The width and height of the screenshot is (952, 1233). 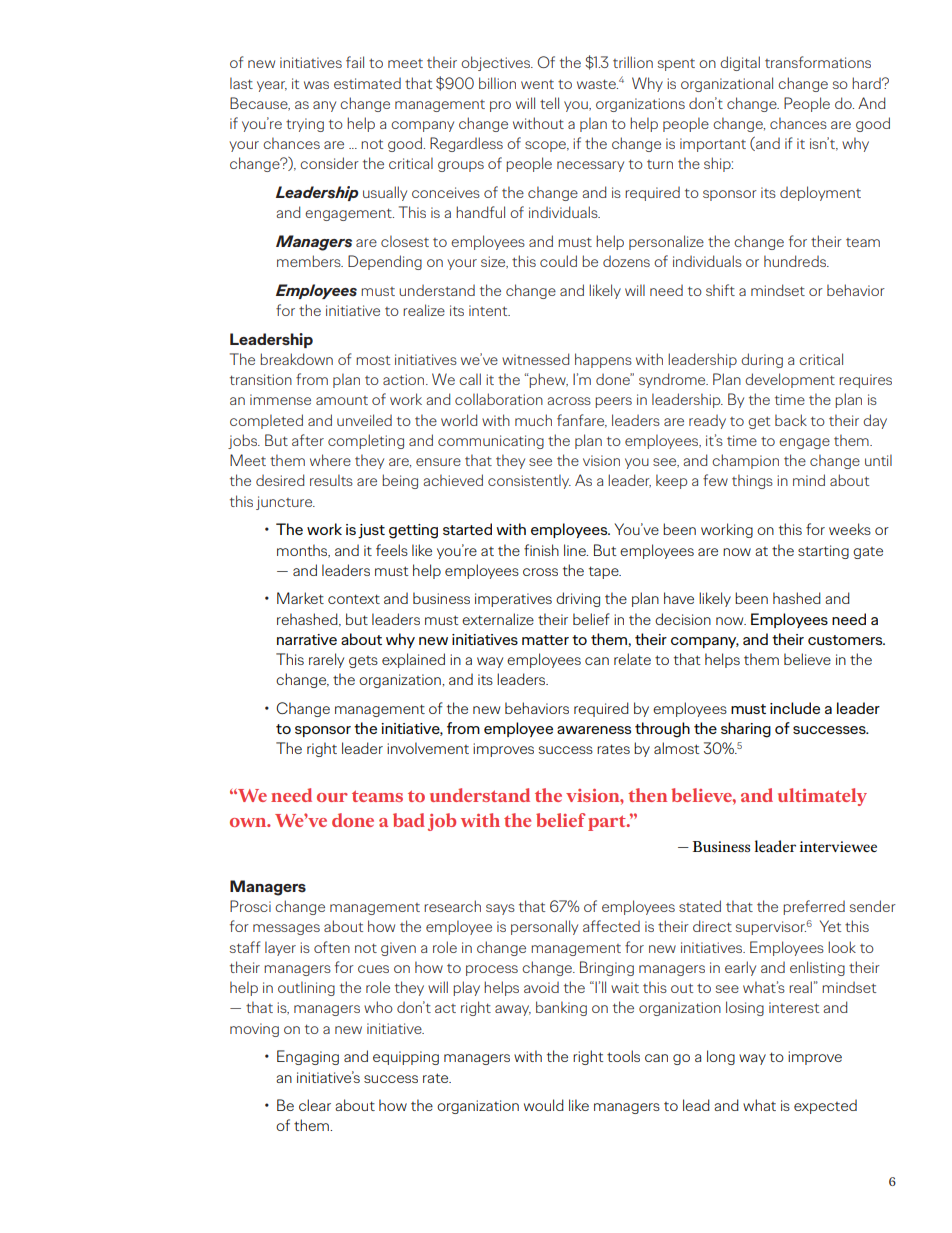 What do you see at coordinates (305, 125) in the screenshot?
I see `trying` at bounding box center [305, 125].
